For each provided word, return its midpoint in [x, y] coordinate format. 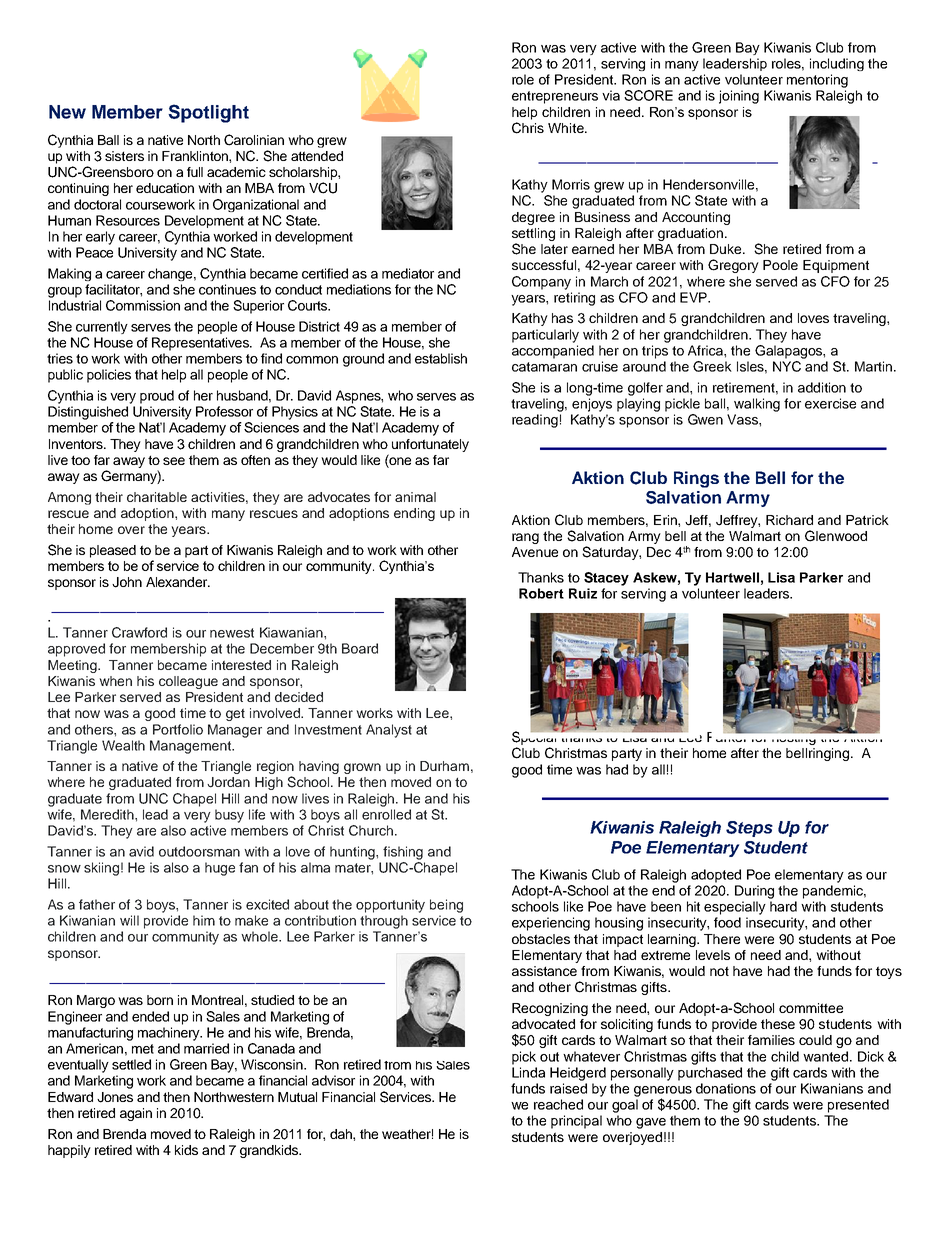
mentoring [817, 81]
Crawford [139, 632]
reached [558, 1104]
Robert [541, 593]
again [136, 1114]
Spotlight [208, 113]
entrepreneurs [555, 97]
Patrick [867, 520]
